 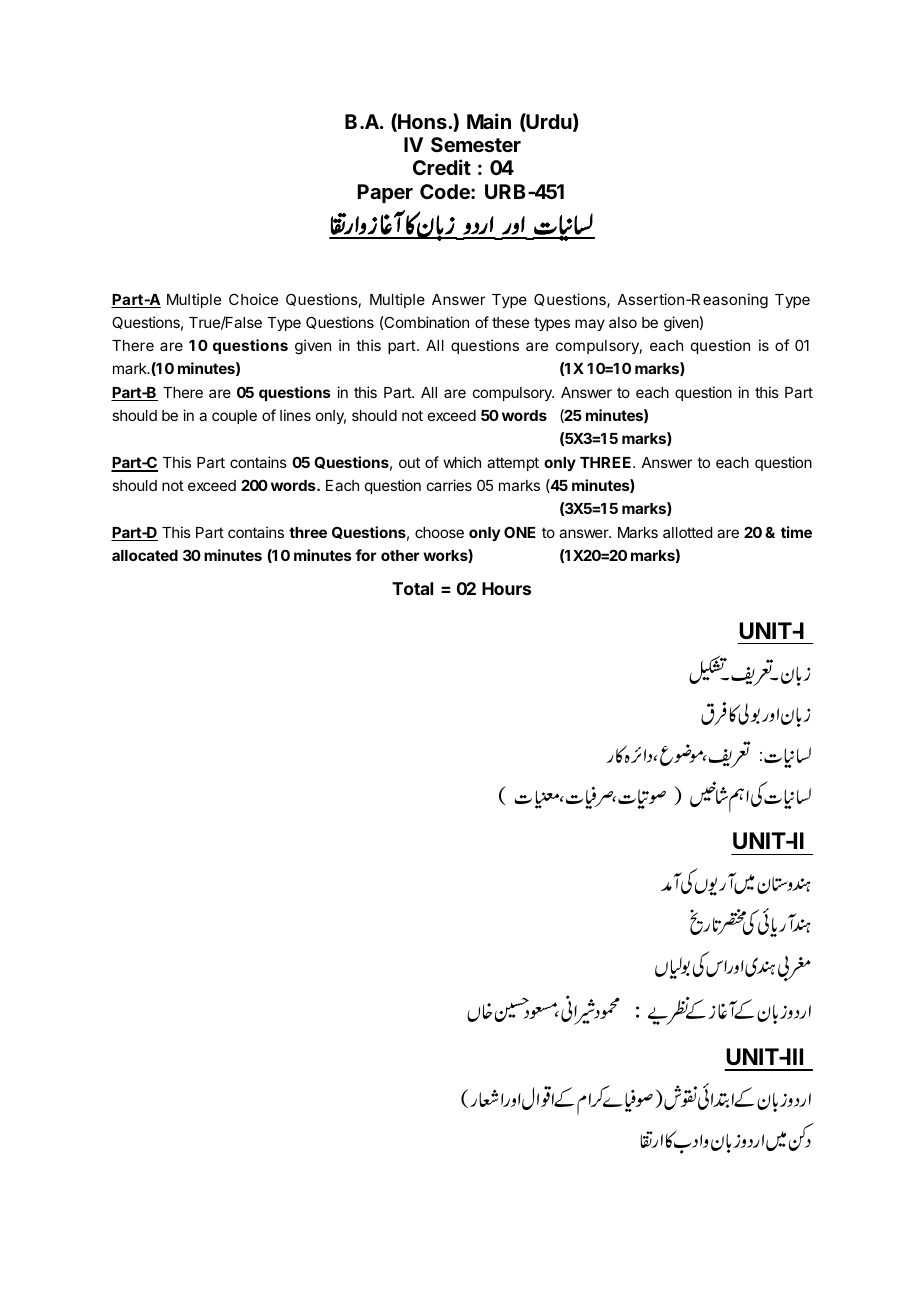 What do you see at coordinates (253, 299) in the document?
I see `Choice` at bounding box center [253, 299].
